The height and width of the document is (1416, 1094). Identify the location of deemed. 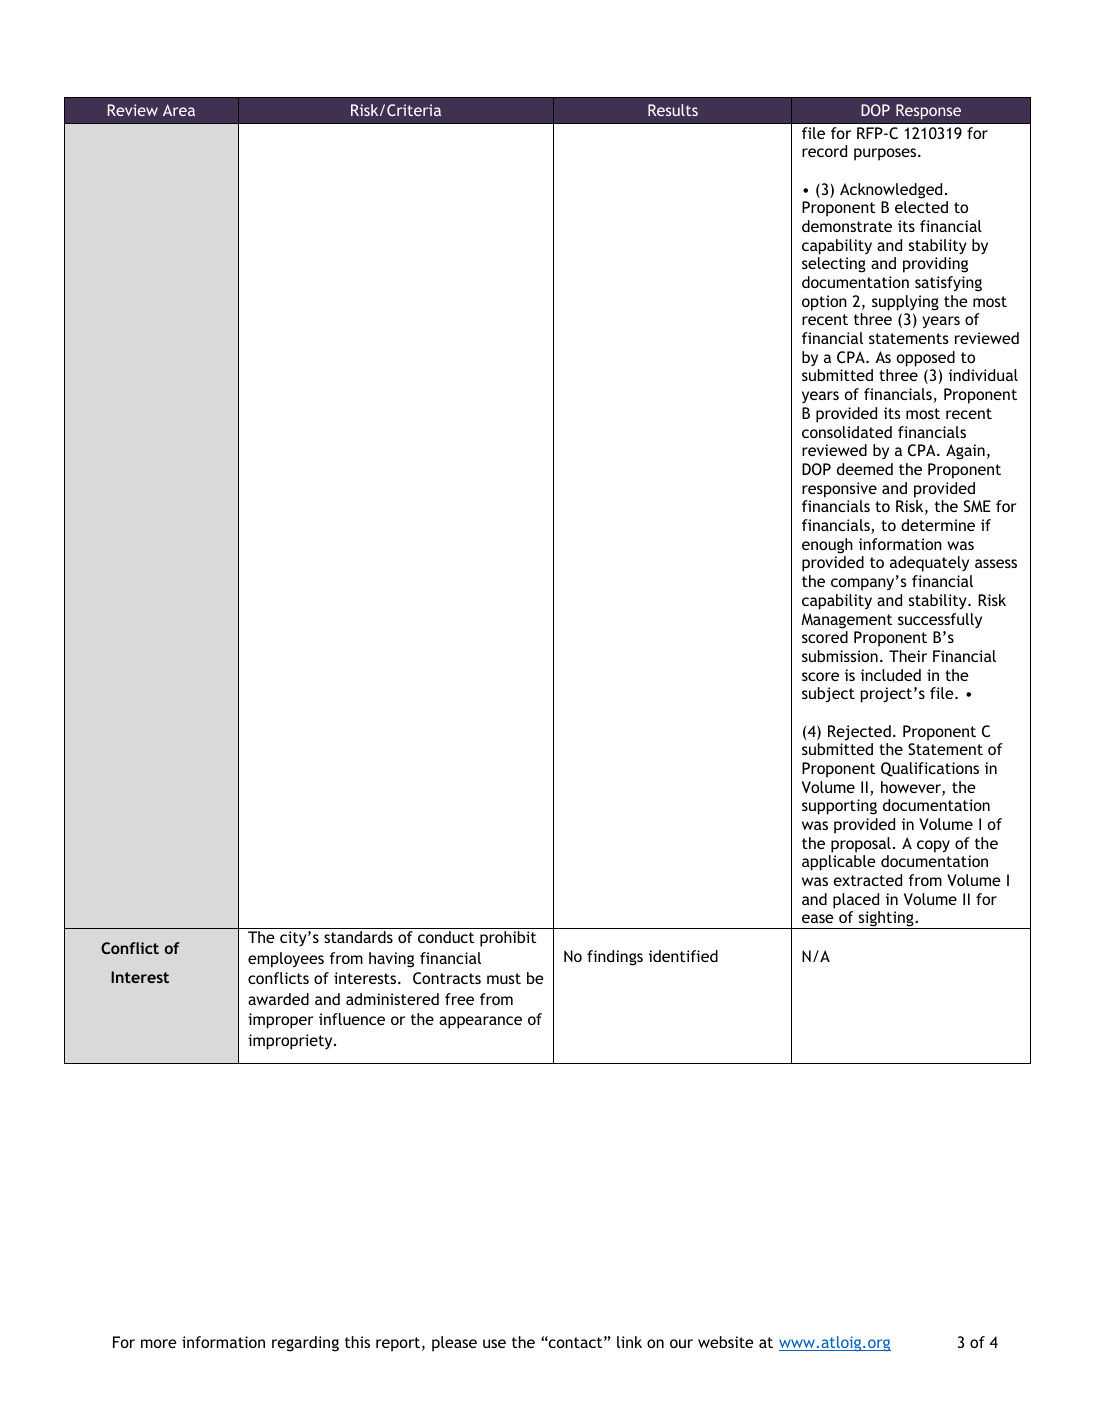
(865, 469).
